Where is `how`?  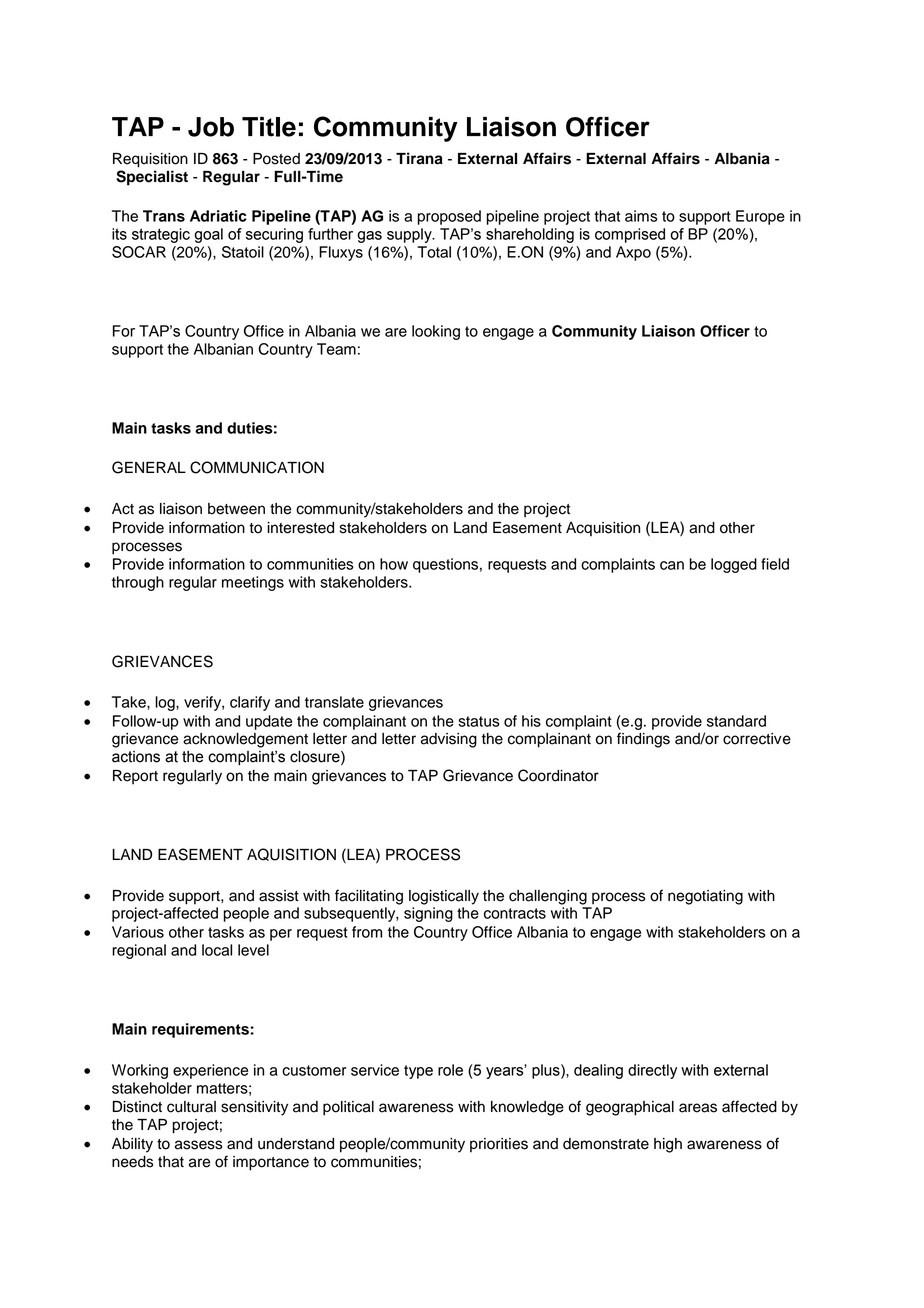
how is located at coordinates (394, 564).
